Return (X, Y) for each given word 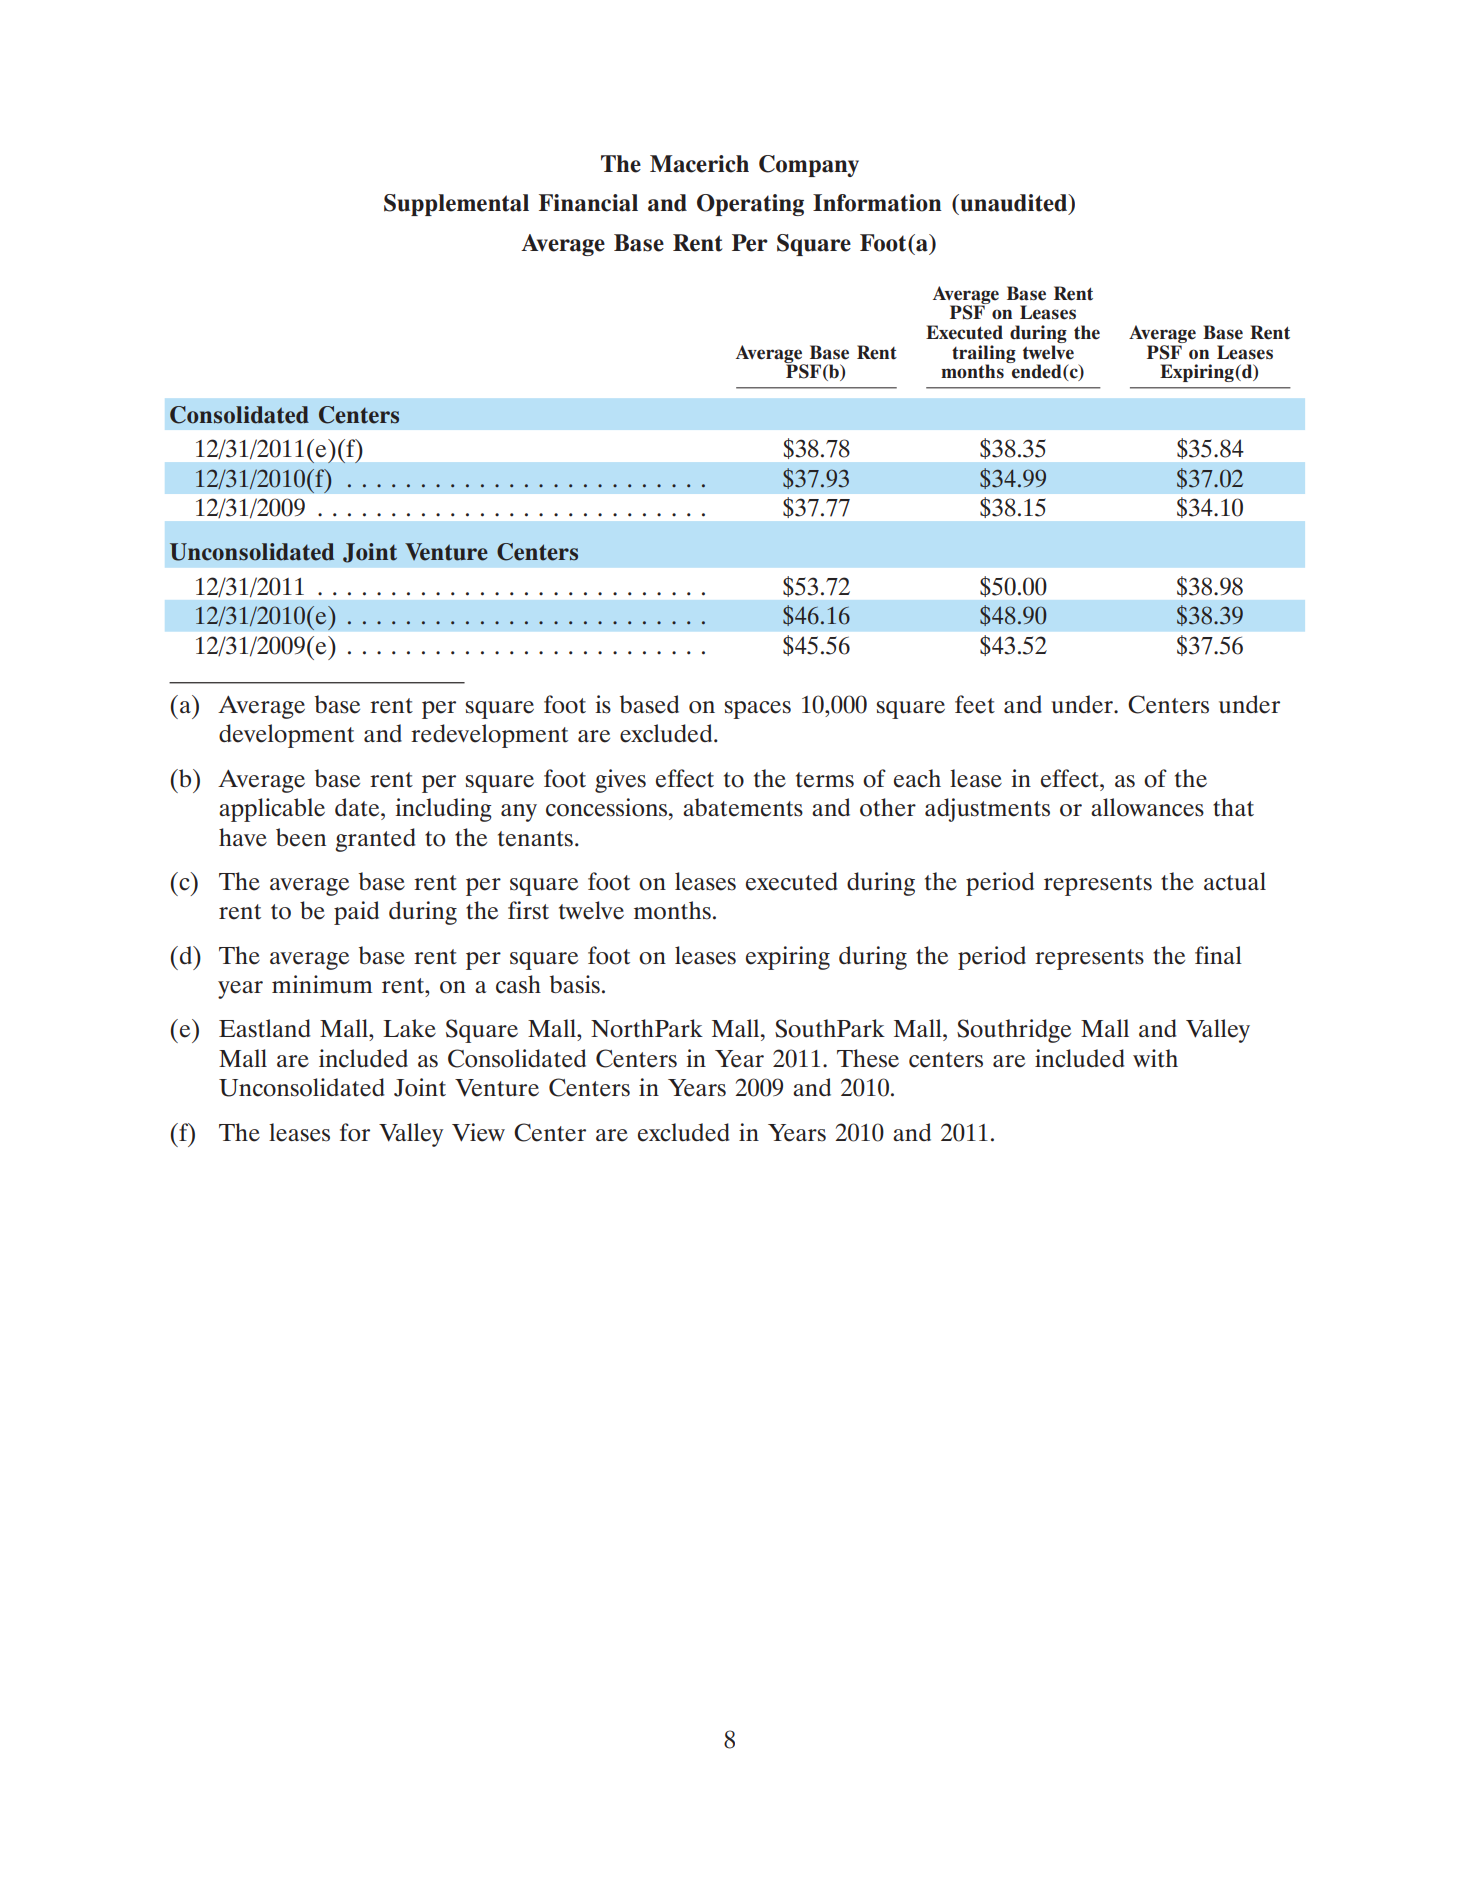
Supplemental (456, 205)
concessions (608, 807)
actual (1235, 881)
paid (356, 913)
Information (877, 203)
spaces (758, 710)
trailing (984, 355)
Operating (750, 205)
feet (975, 704)
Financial (588, 203)
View (478, 1132)
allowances (1147, 807)
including (443, 810)
